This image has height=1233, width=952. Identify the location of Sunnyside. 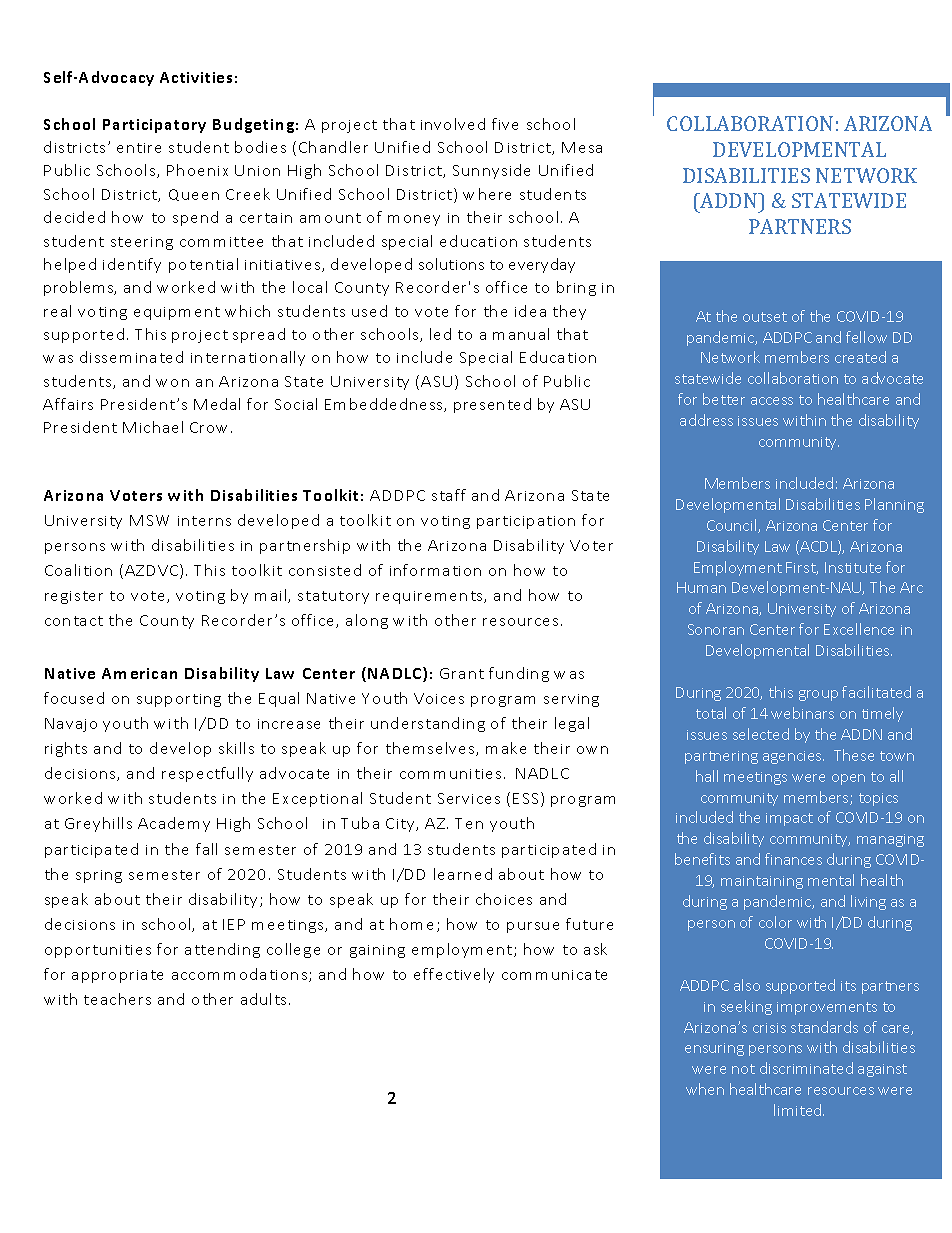
(491, 171).
